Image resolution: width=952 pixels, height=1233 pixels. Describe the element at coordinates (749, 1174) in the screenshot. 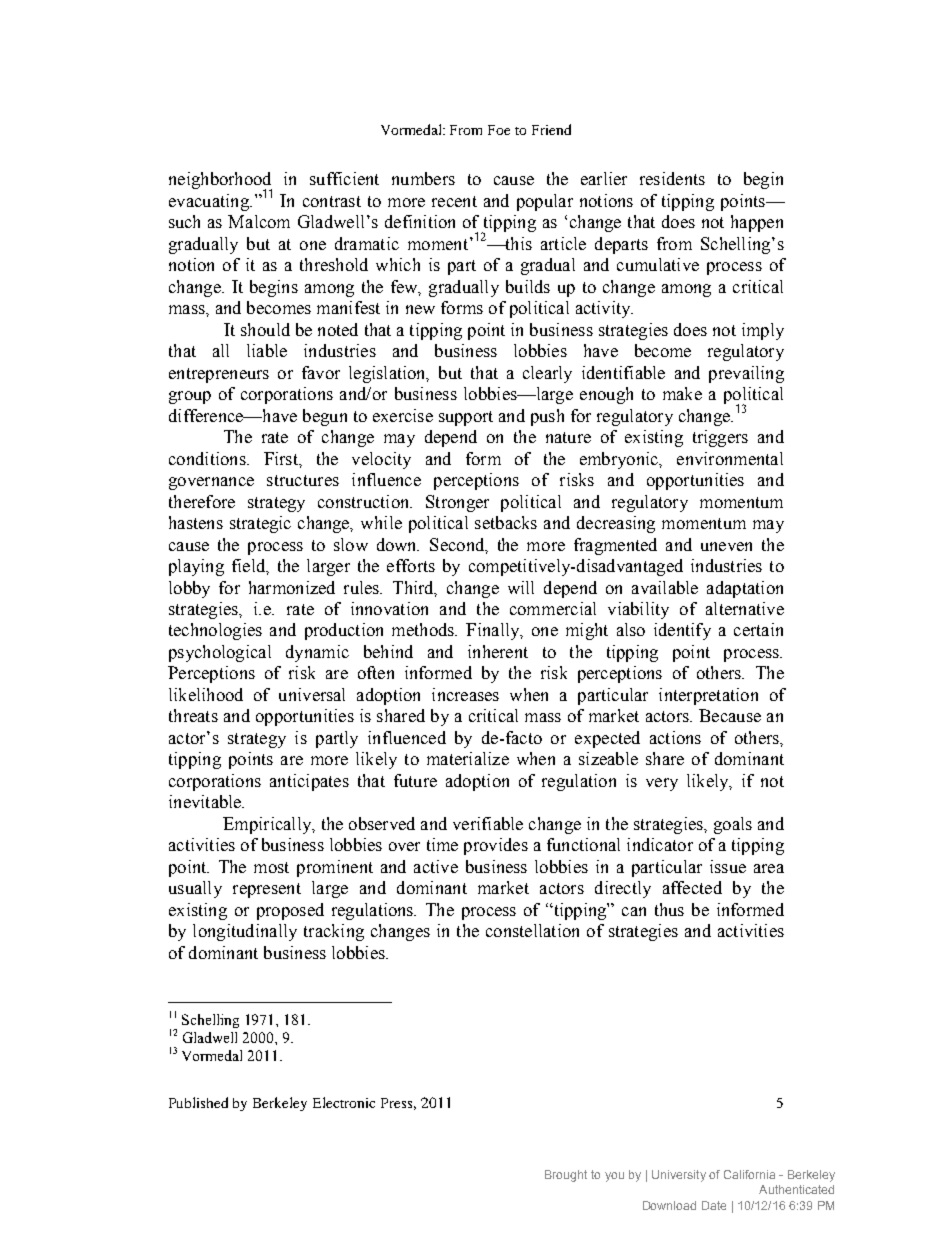

I see `California` at that location.
